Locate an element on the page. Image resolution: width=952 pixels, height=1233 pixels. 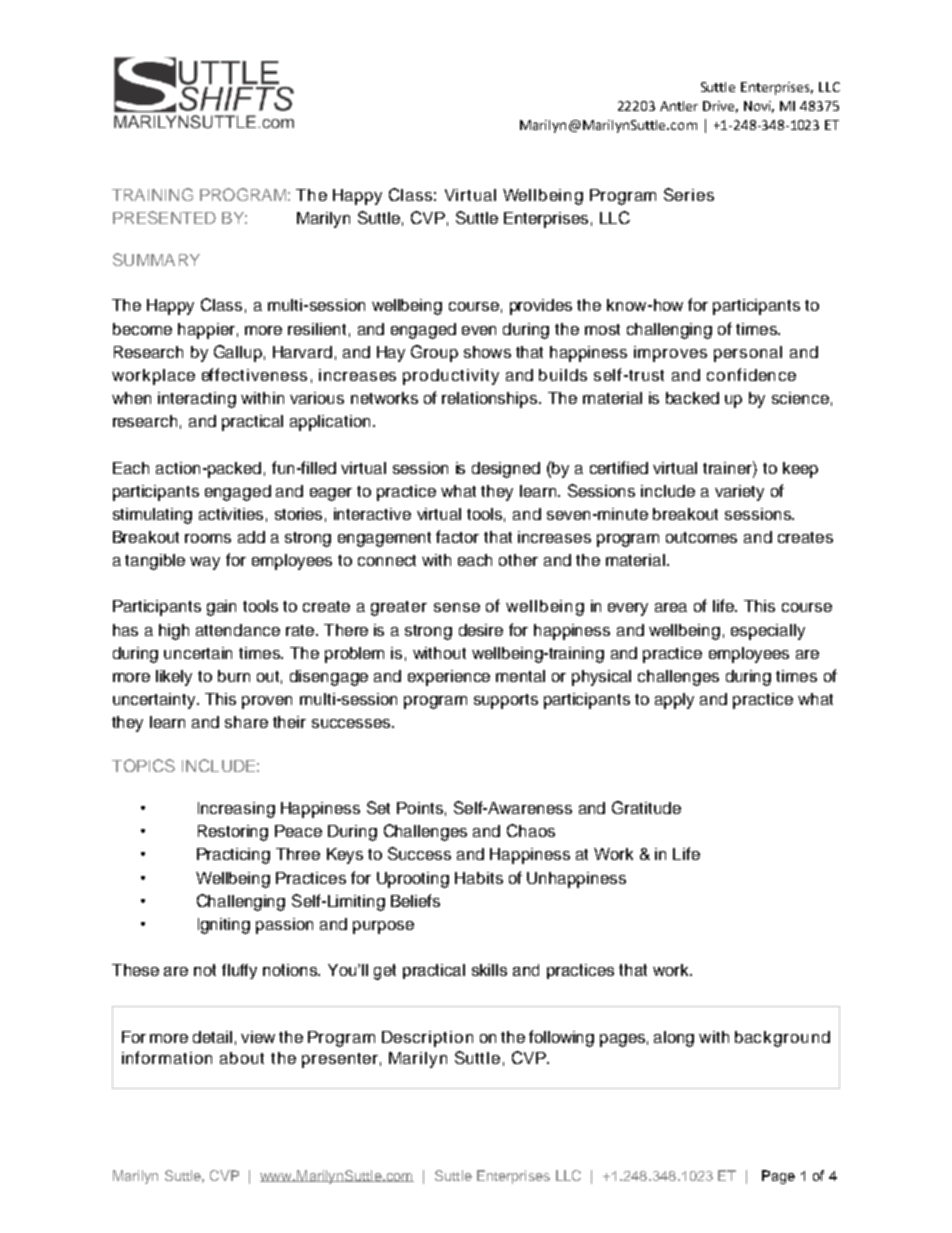
shows is located at coordinates (487, 352).
